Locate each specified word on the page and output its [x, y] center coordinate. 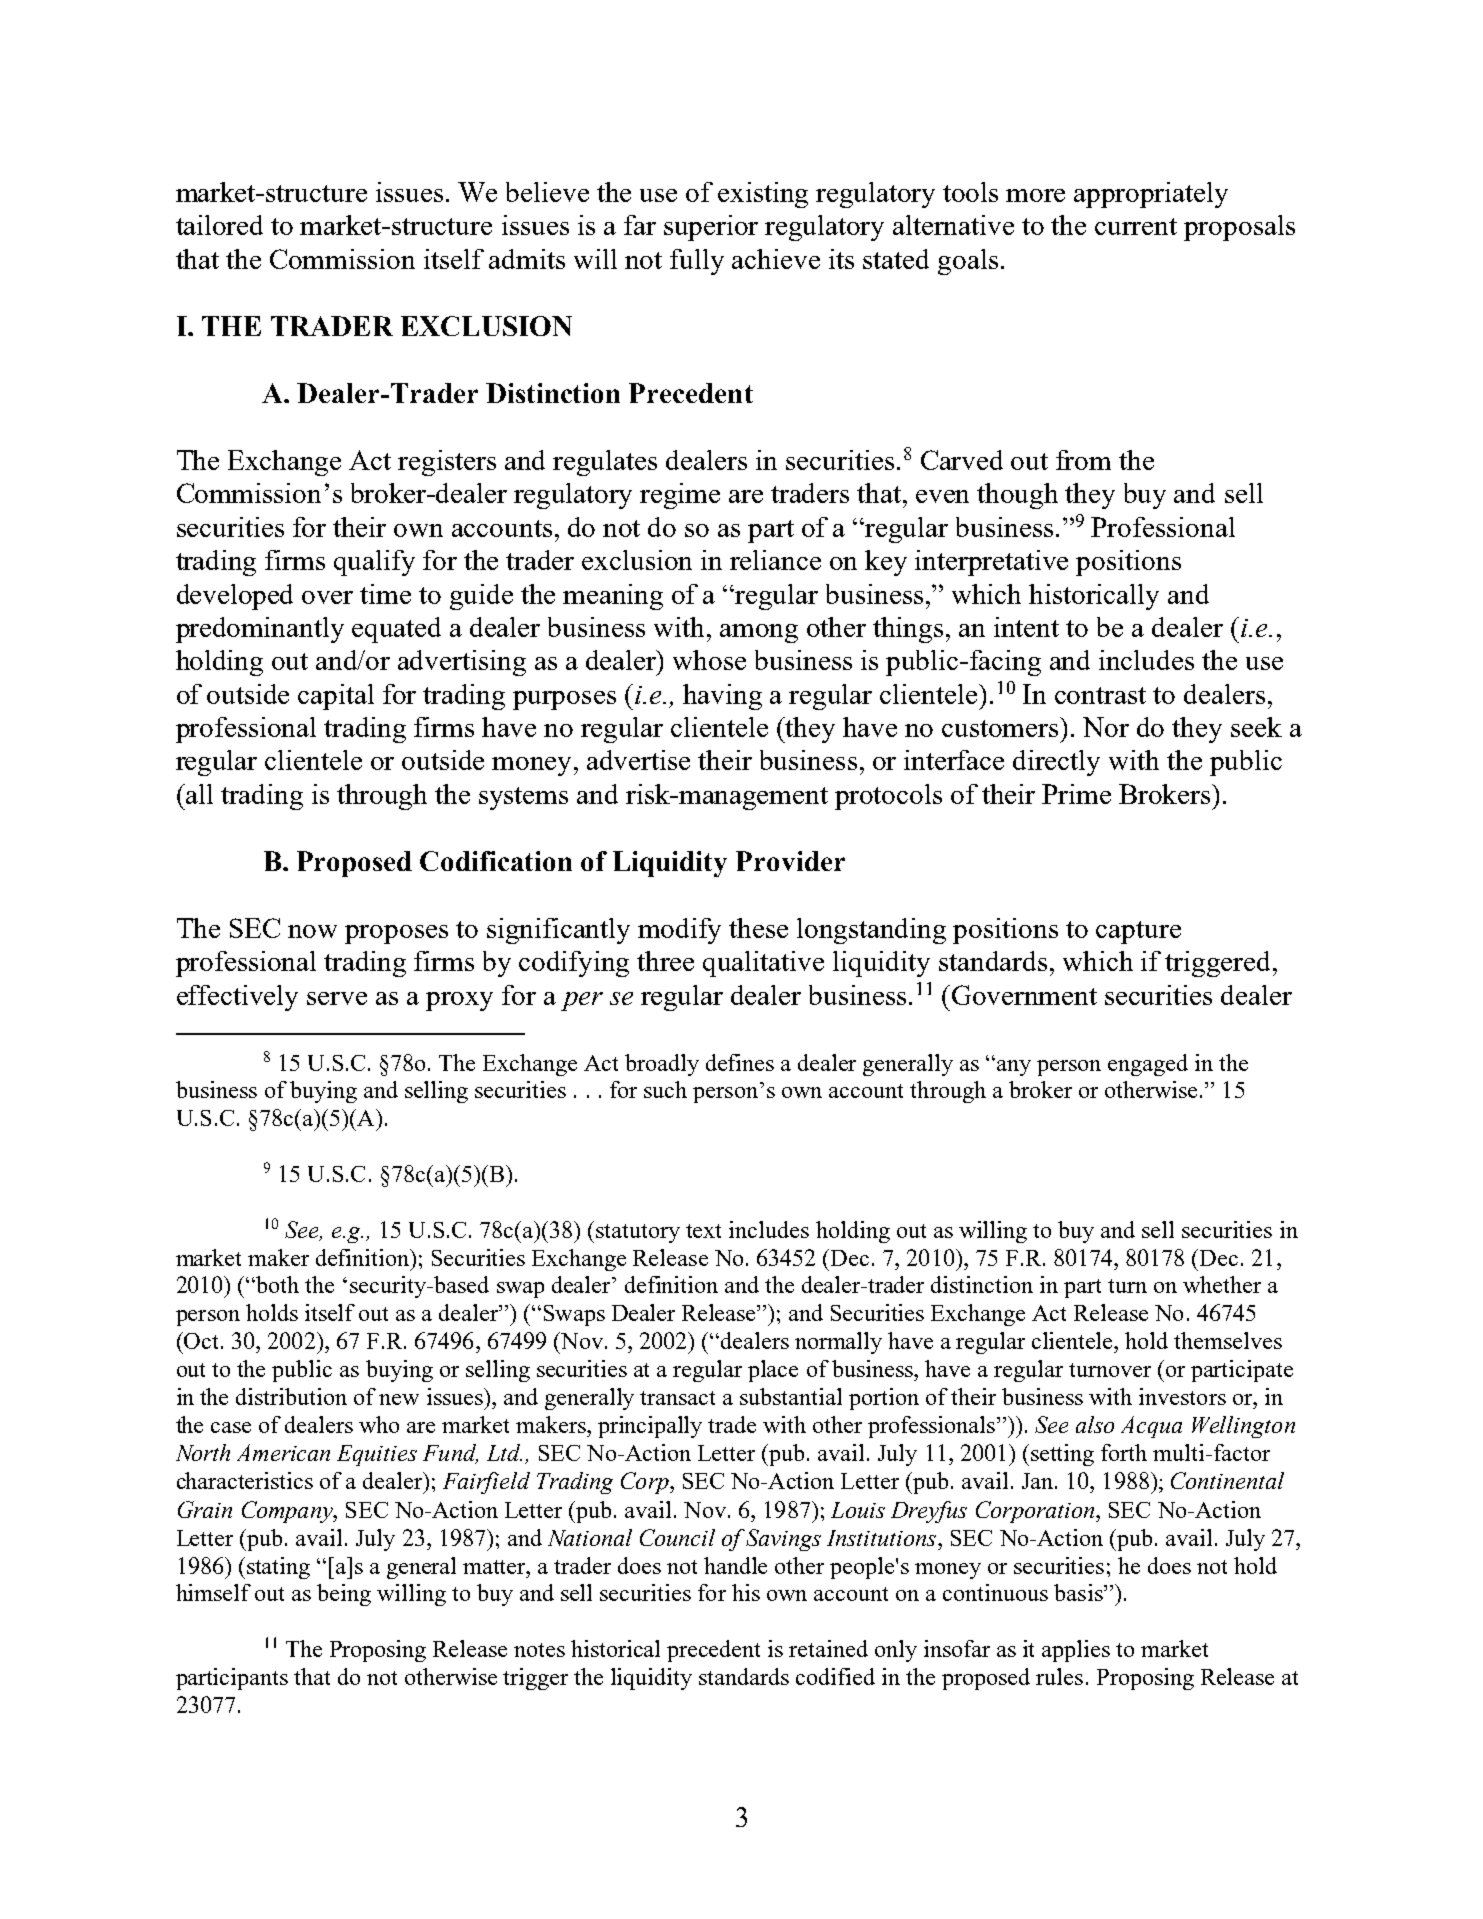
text [703, 1231]
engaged [1148, 1065]
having [722, 697]
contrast [1100, 695]
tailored [219, 225]
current [1136, 226]
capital [336, 697]
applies [1076, 1651]
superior [711, 228]
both [277, 1284]
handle [735, 1565]
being [344, 1595]
